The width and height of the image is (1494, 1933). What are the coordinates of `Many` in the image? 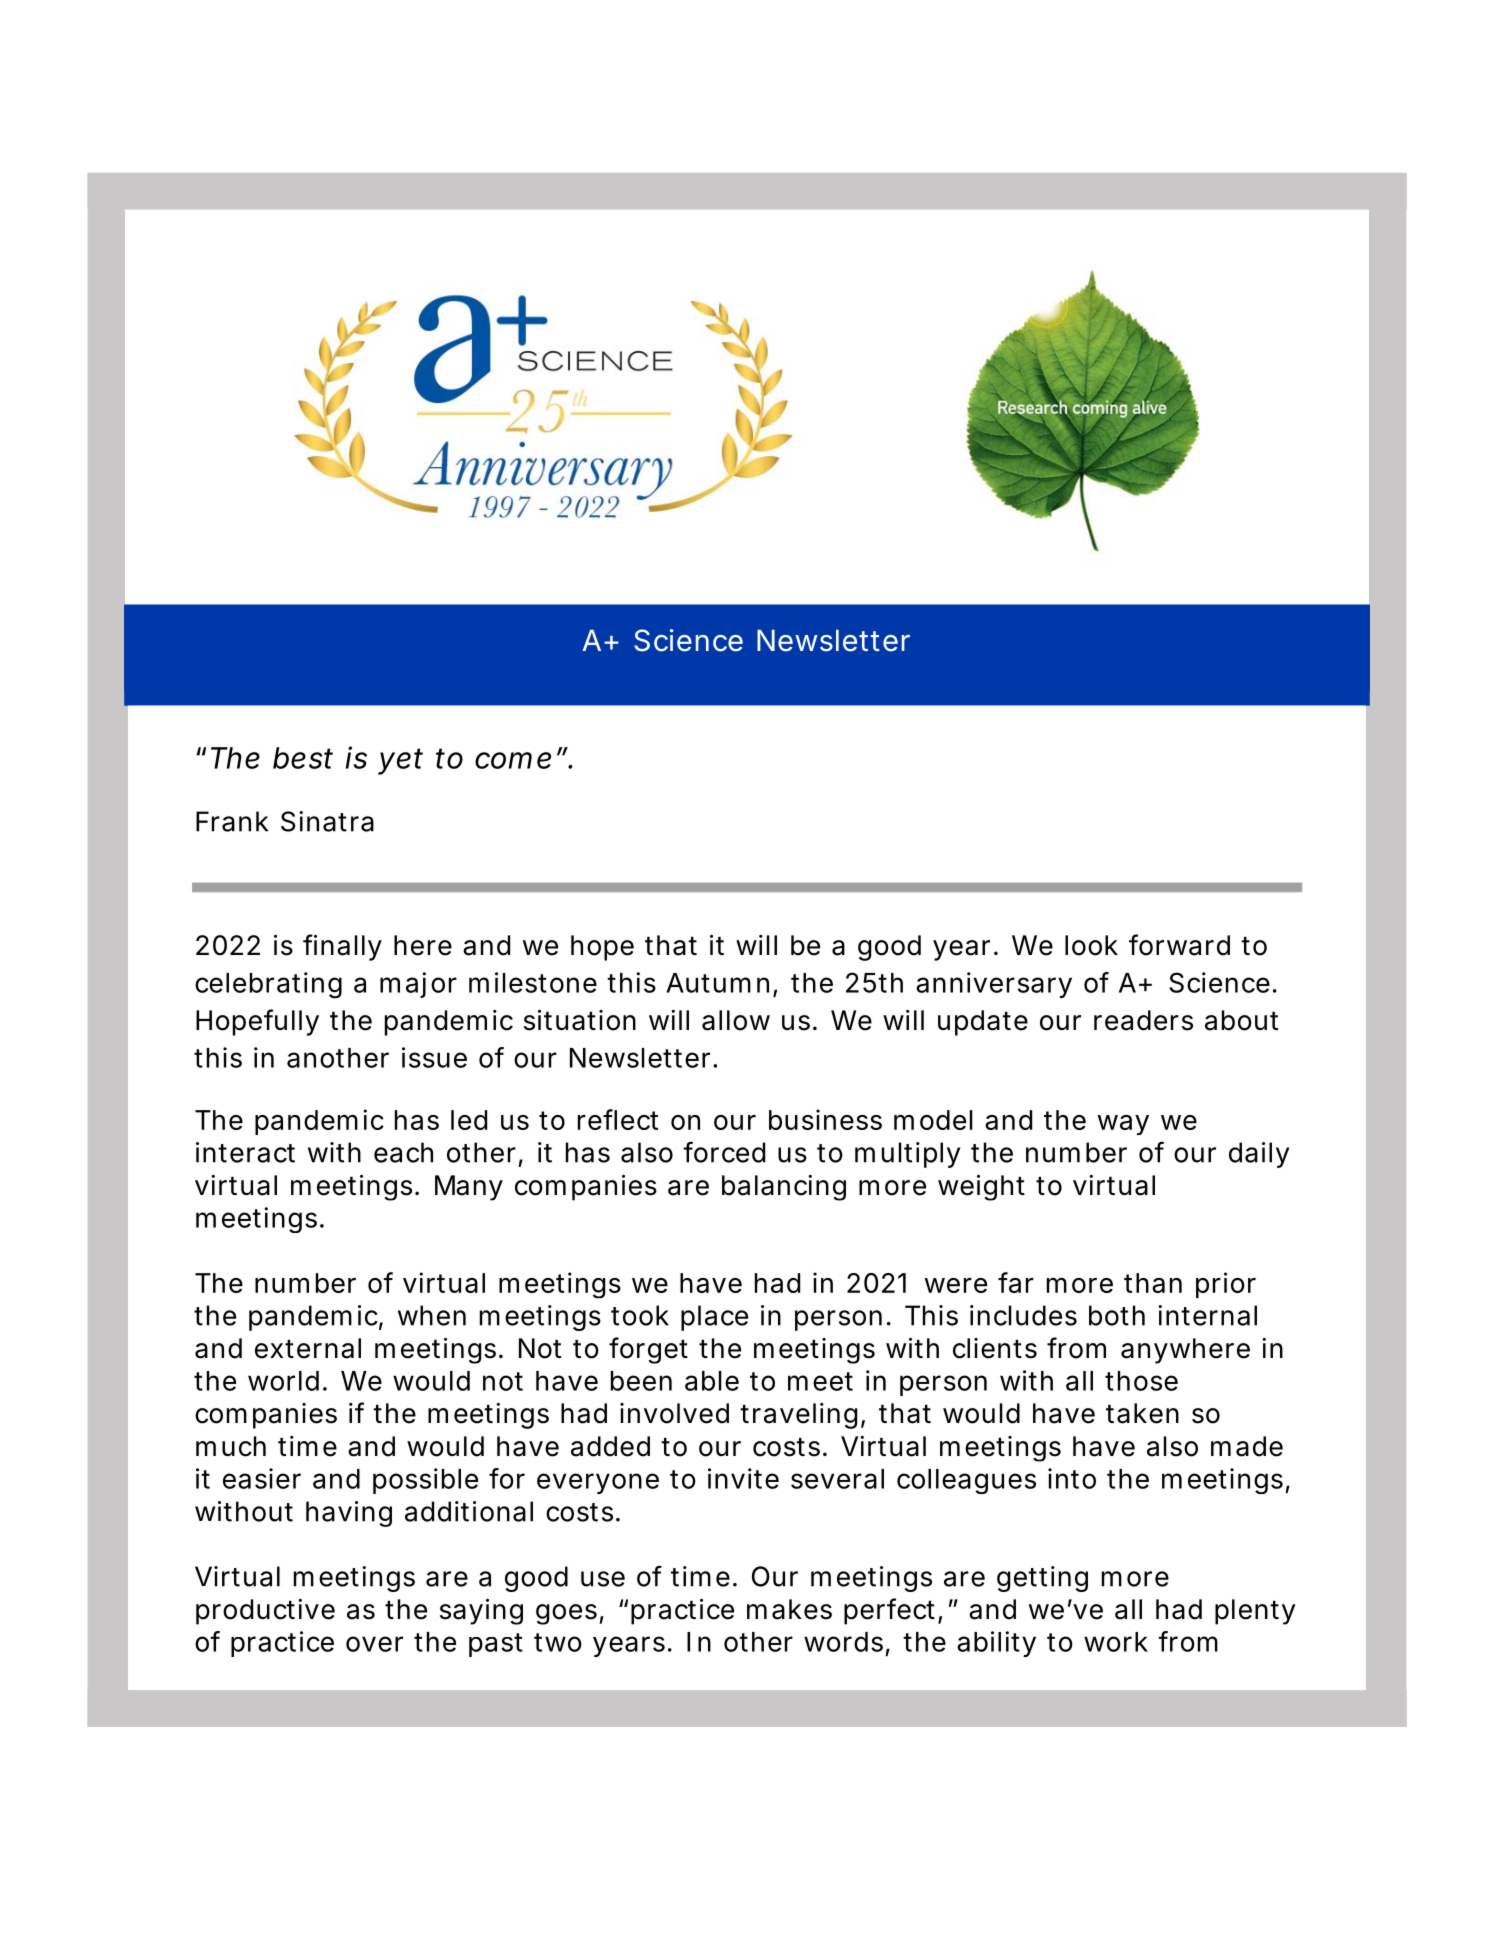 It's located at (469, 1188).
